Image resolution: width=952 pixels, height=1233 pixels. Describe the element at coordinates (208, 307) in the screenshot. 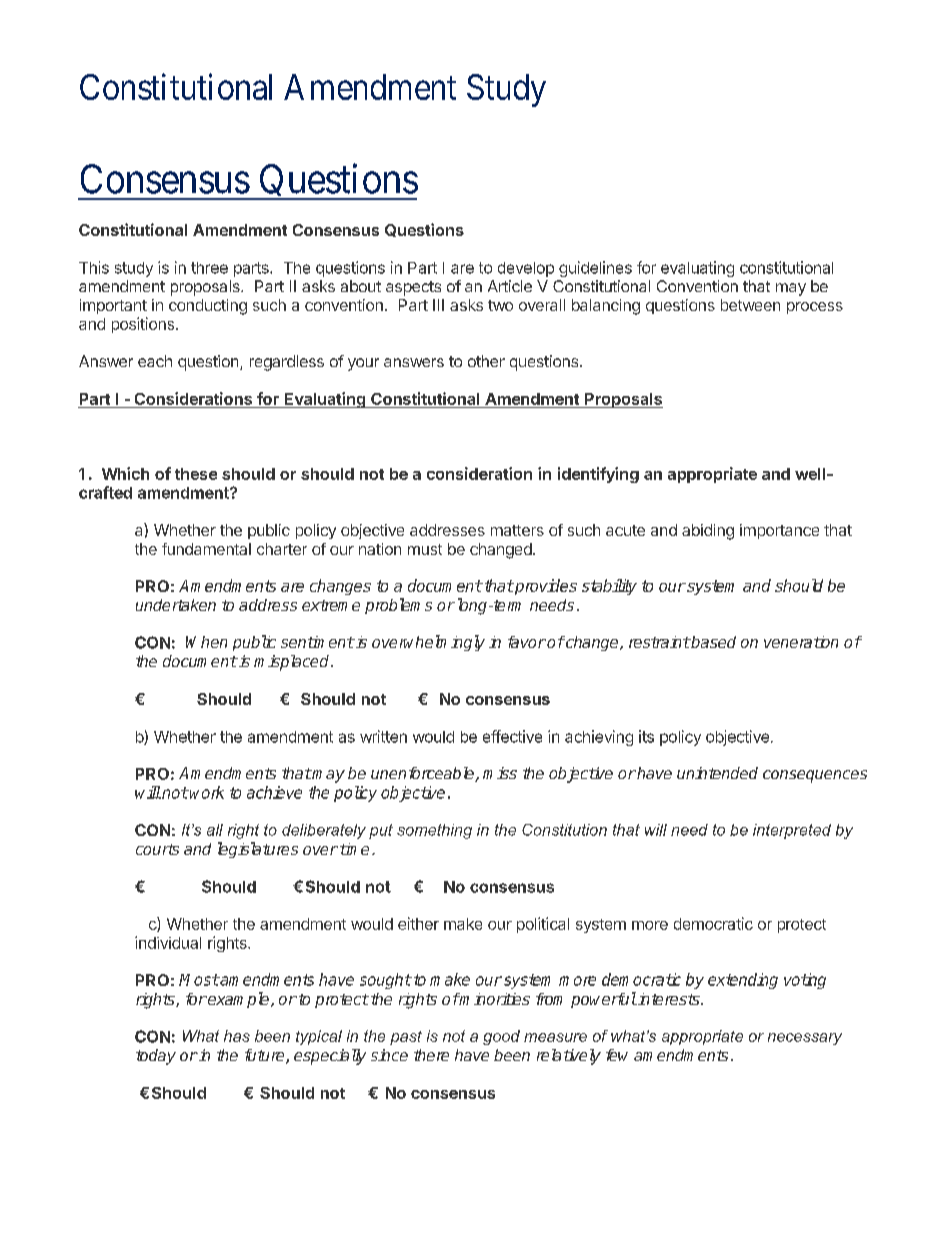

I see `conducting` at that location.
